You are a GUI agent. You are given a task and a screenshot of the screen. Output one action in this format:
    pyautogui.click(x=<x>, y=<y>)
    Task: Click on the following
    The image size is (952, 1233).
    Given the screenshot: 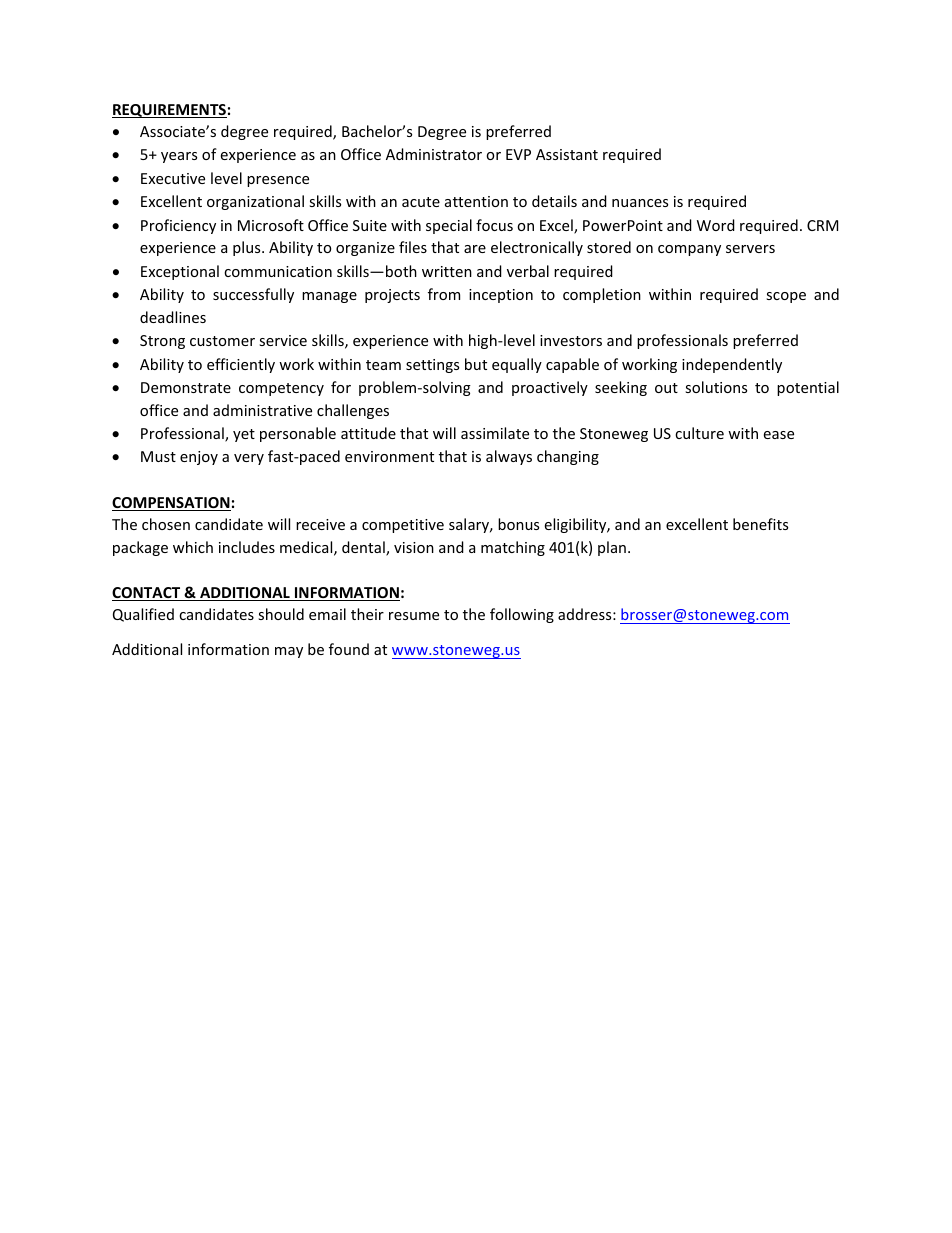 What is the action you would take?
    pyautogui.click(x=522, y=615)
